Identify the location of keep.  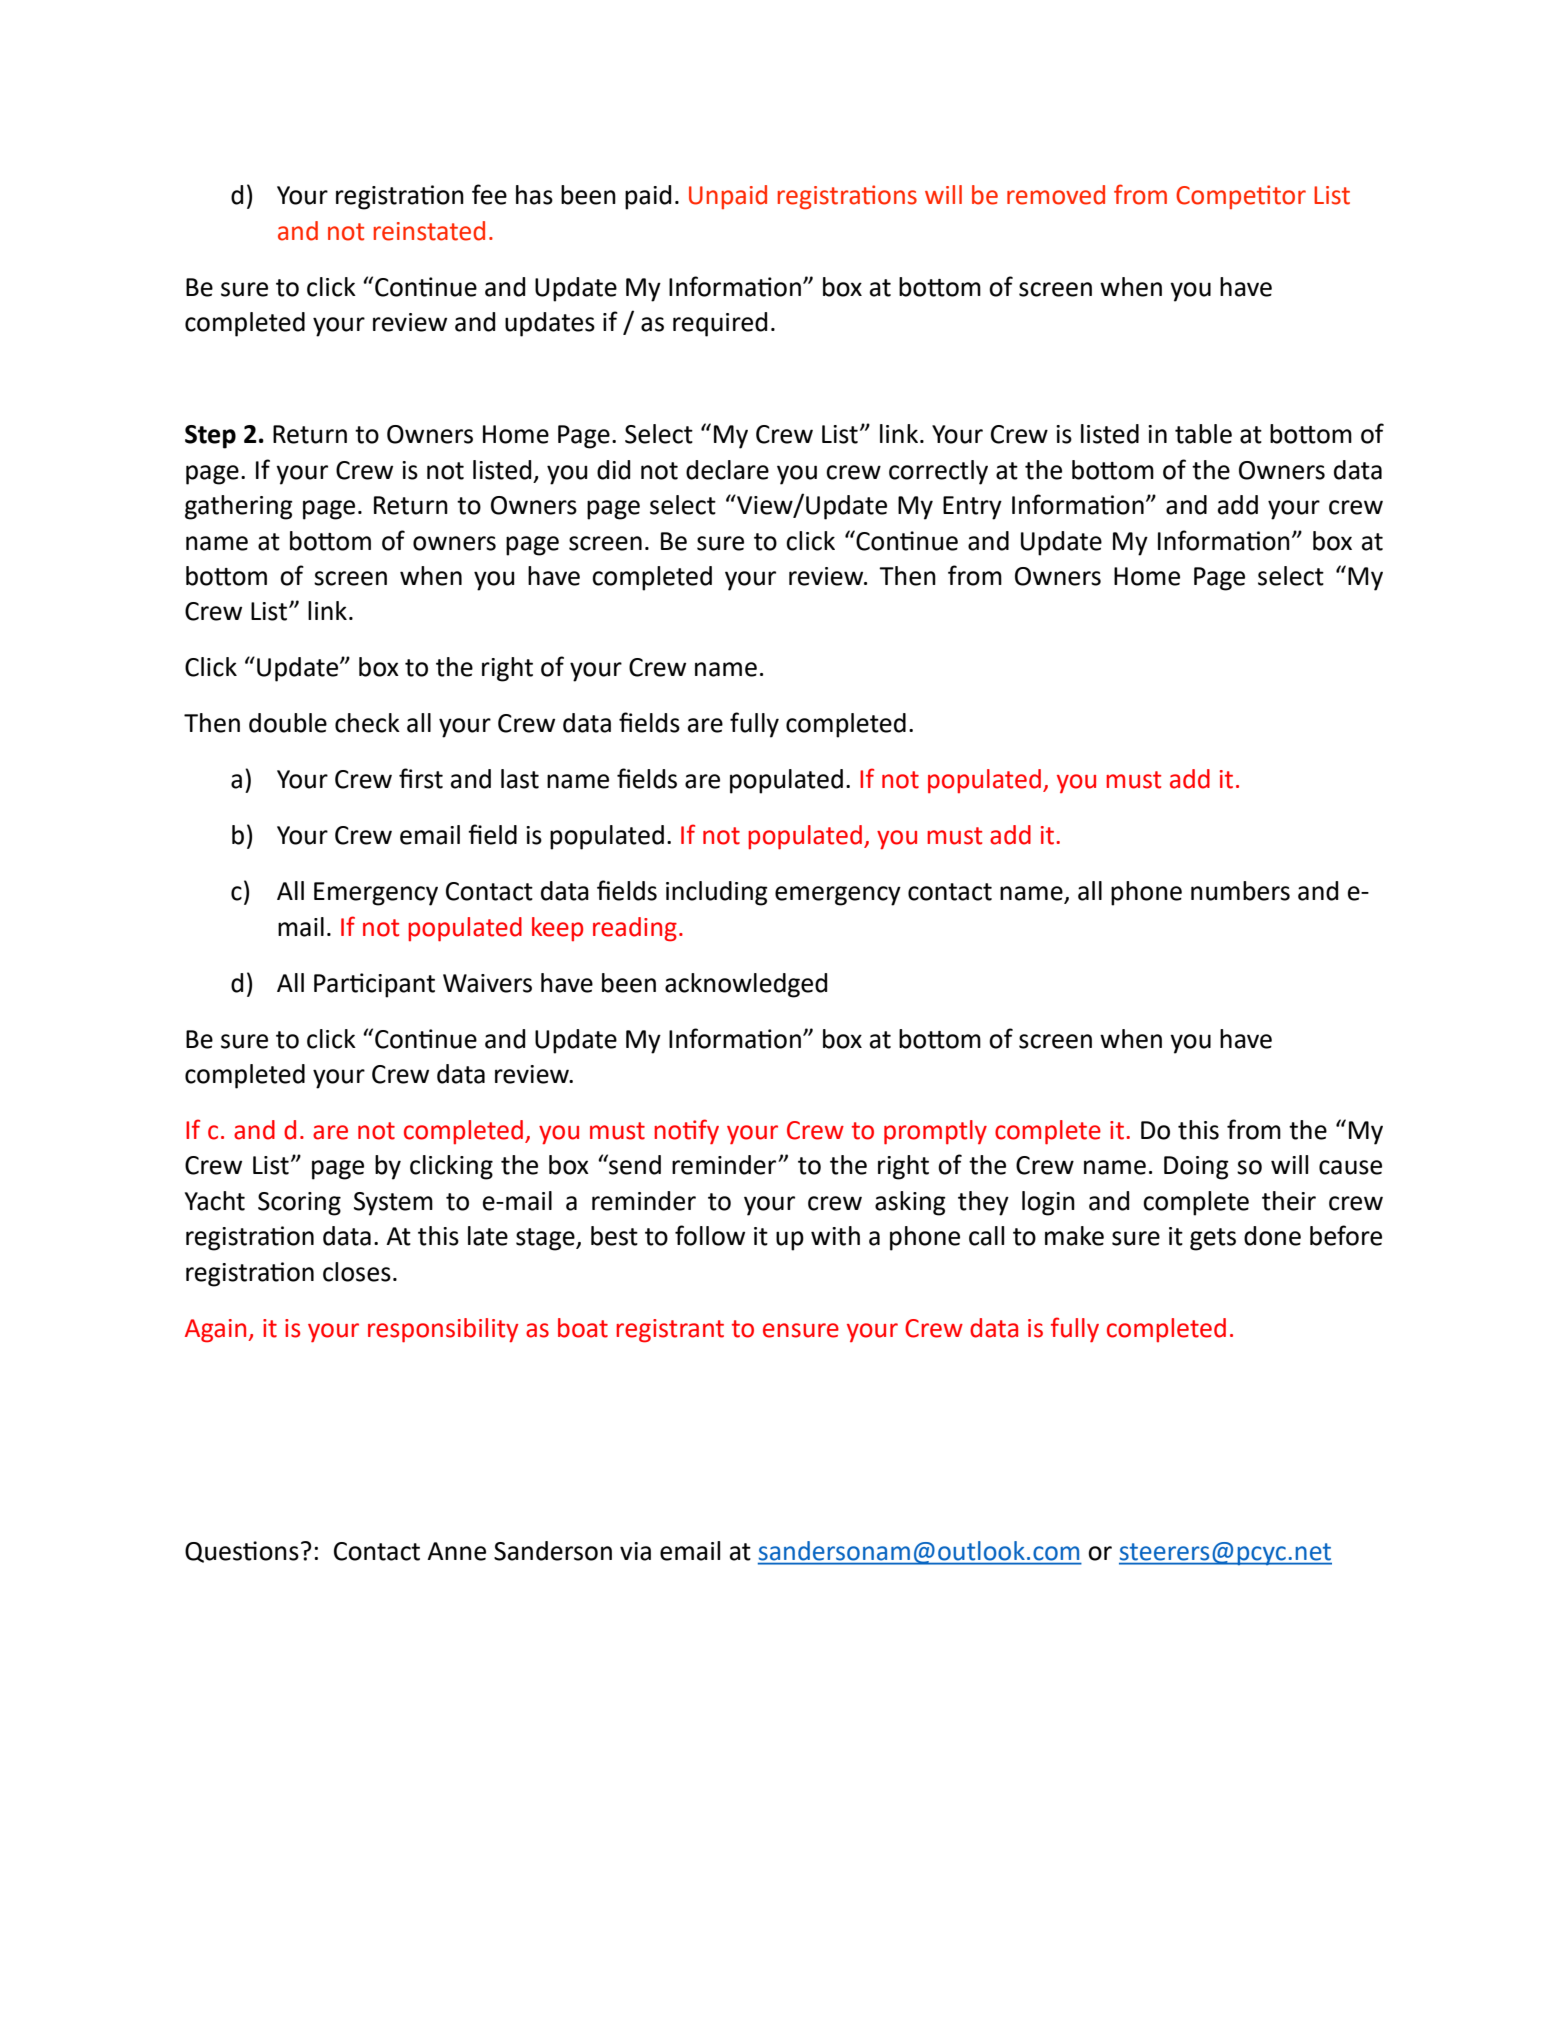
(557, 929).
